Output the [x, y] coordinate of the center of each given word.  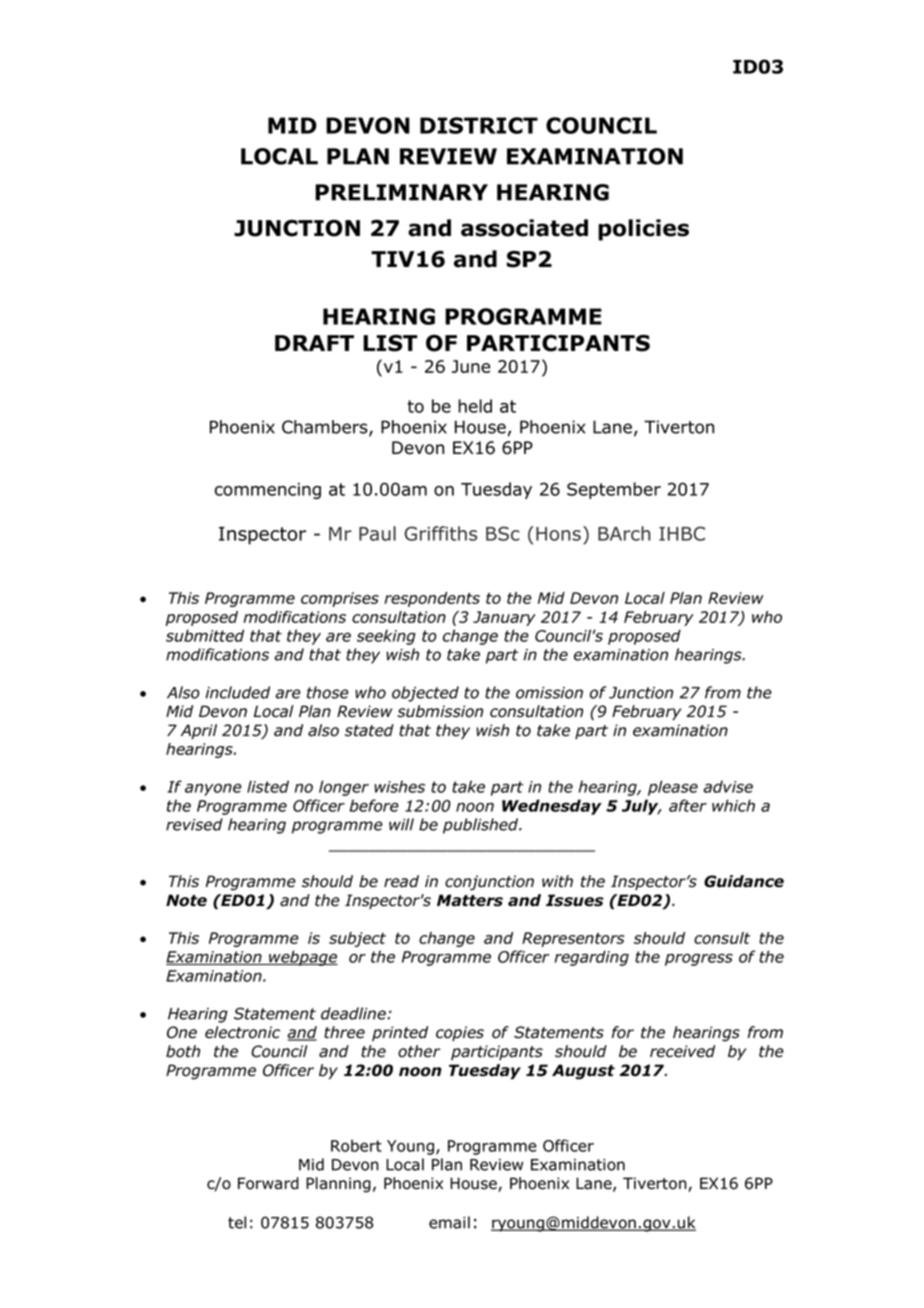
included [238, 692]
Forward [268, 1183]
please [673, 788]
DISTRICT [479, 125]
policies [643, 230]
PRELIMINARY [401, 192]
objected [425, 694]
